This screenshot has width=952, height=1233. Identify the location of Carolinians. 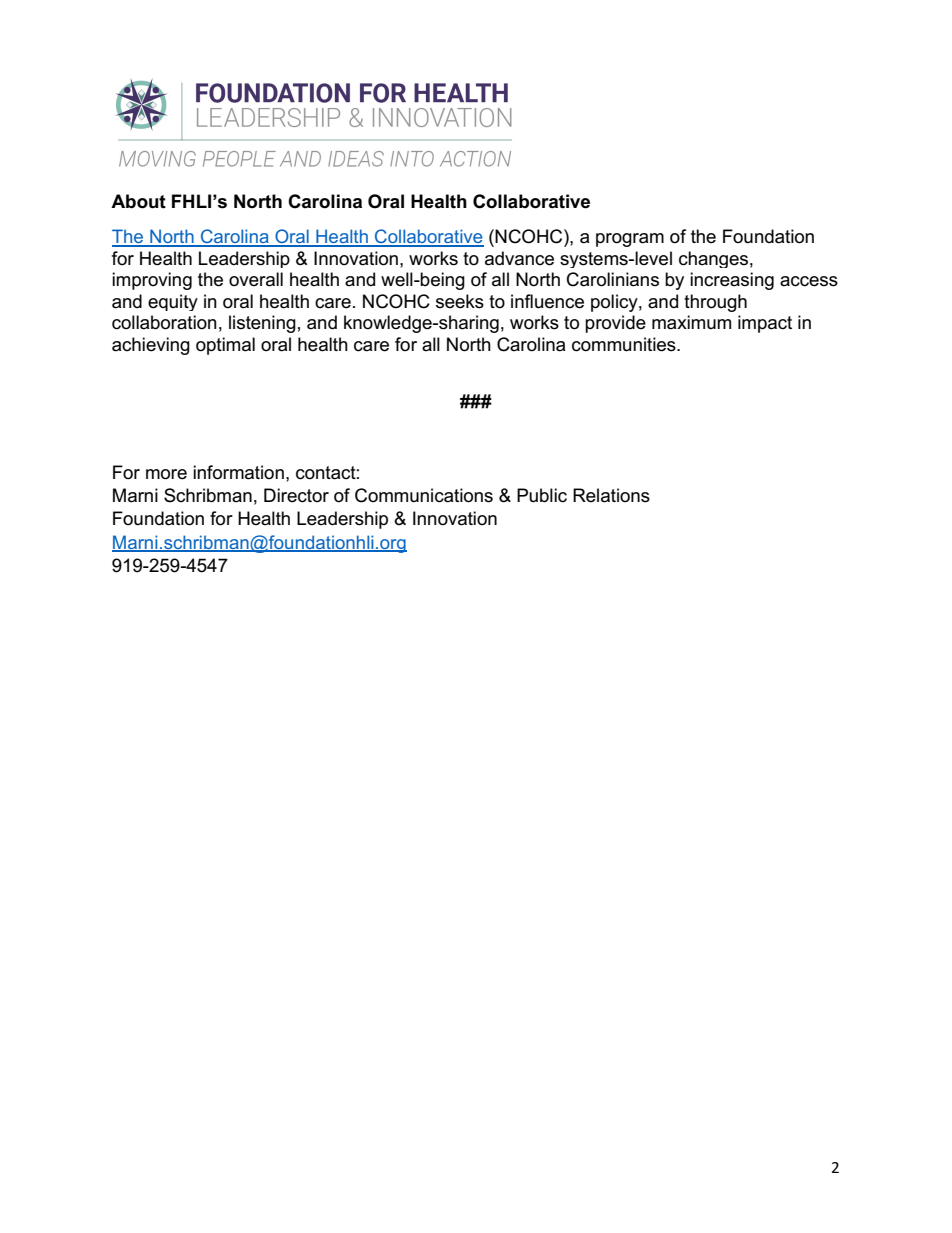
(613, 279).
